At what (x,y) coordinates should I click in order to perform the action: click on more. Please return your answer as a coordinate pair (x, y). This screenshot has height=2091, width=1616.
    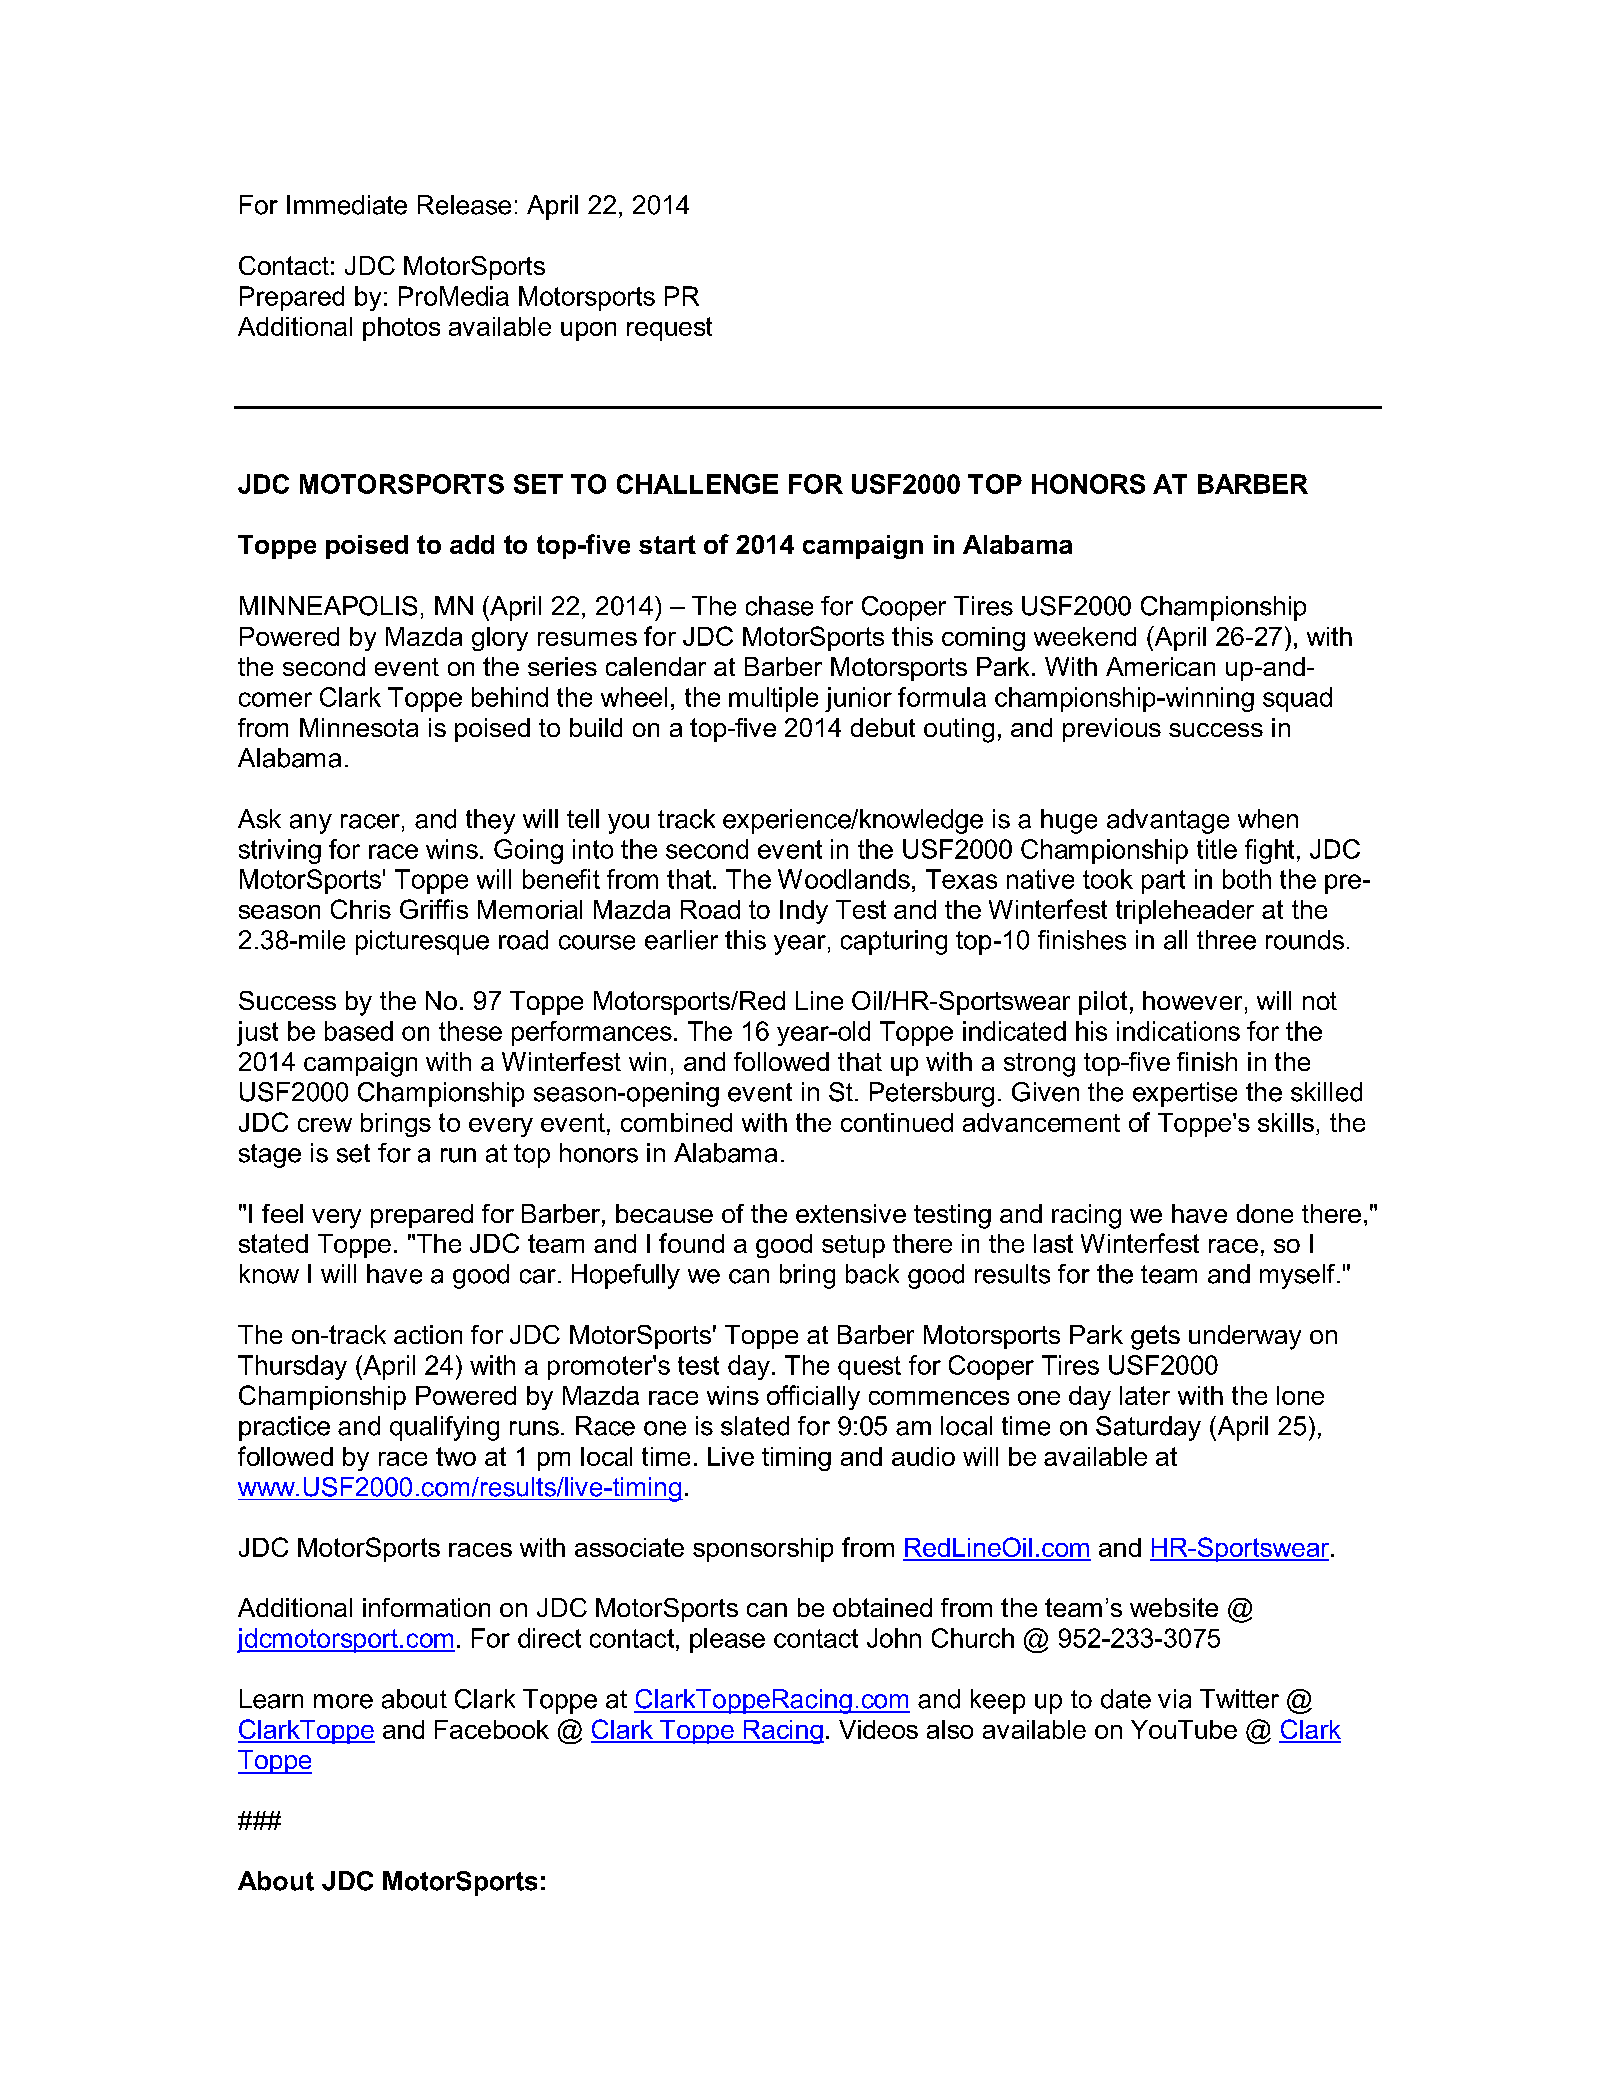
    Looking at the image, I should click on (343, 1701).
